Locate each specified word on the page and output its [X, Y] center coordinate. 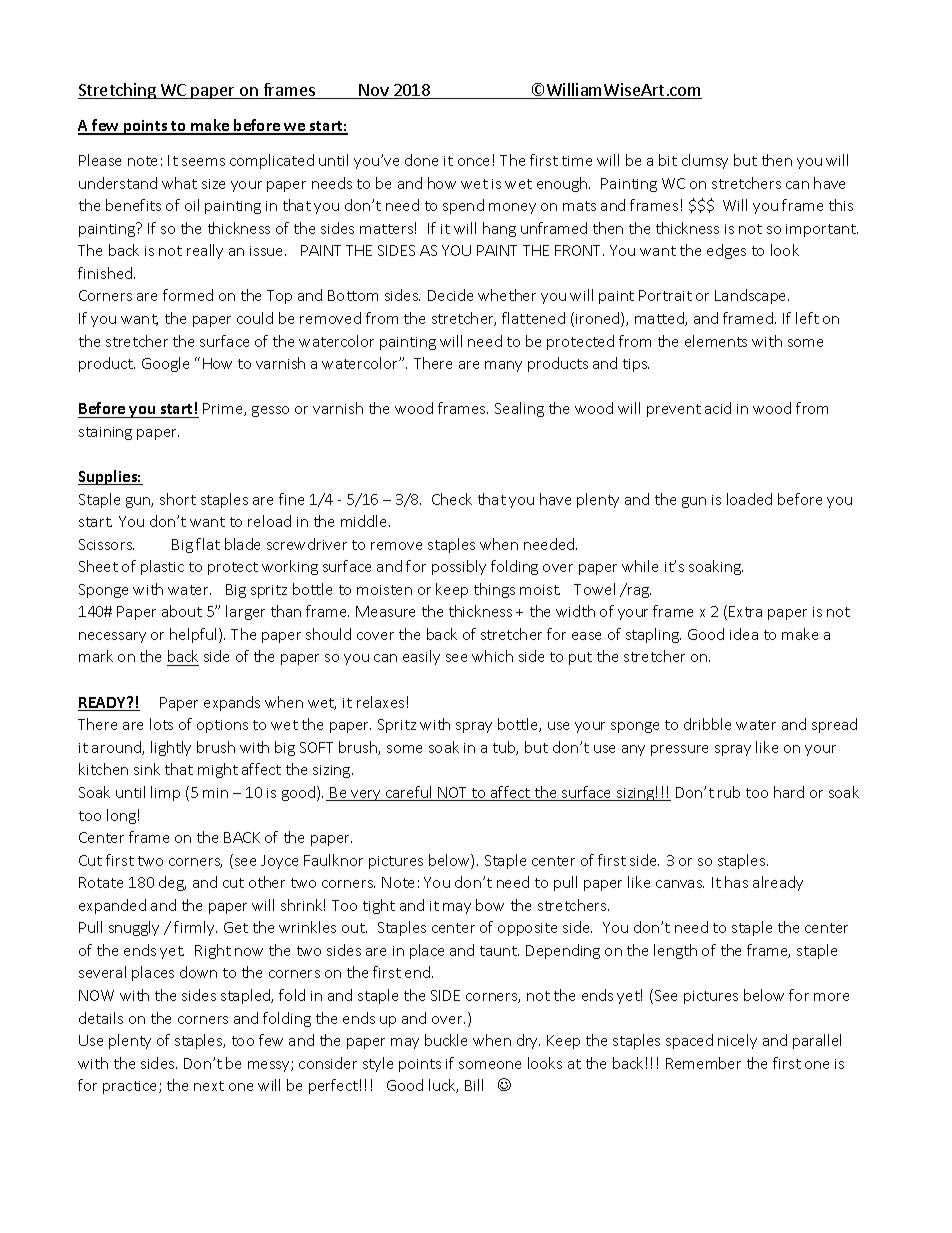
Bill [474, 1085]
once [473, 162]
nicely [737, 1041]
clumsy [705, 161]
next [209, 1086]
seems [203, 162]
